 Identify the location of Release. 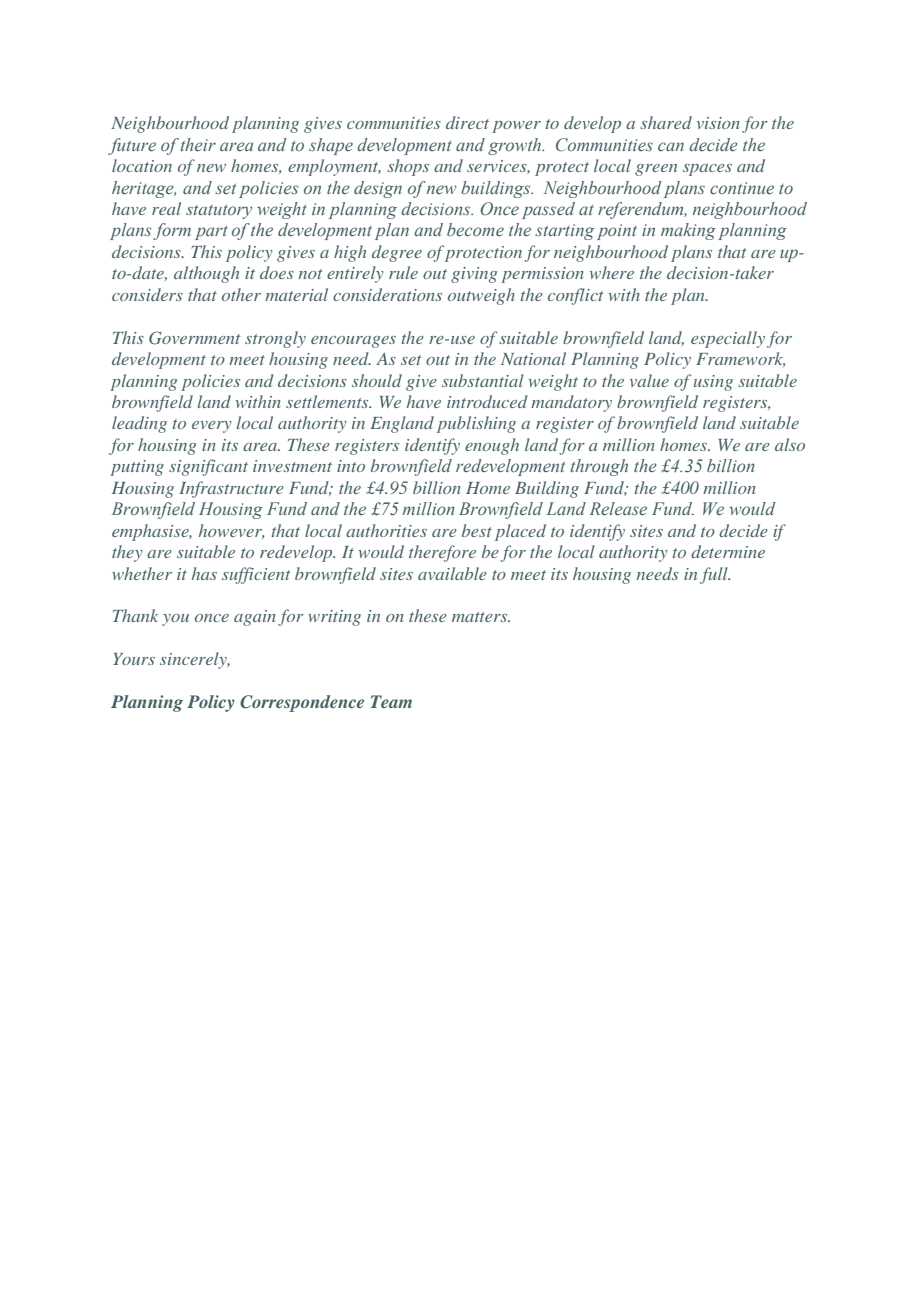
(618, 509).
